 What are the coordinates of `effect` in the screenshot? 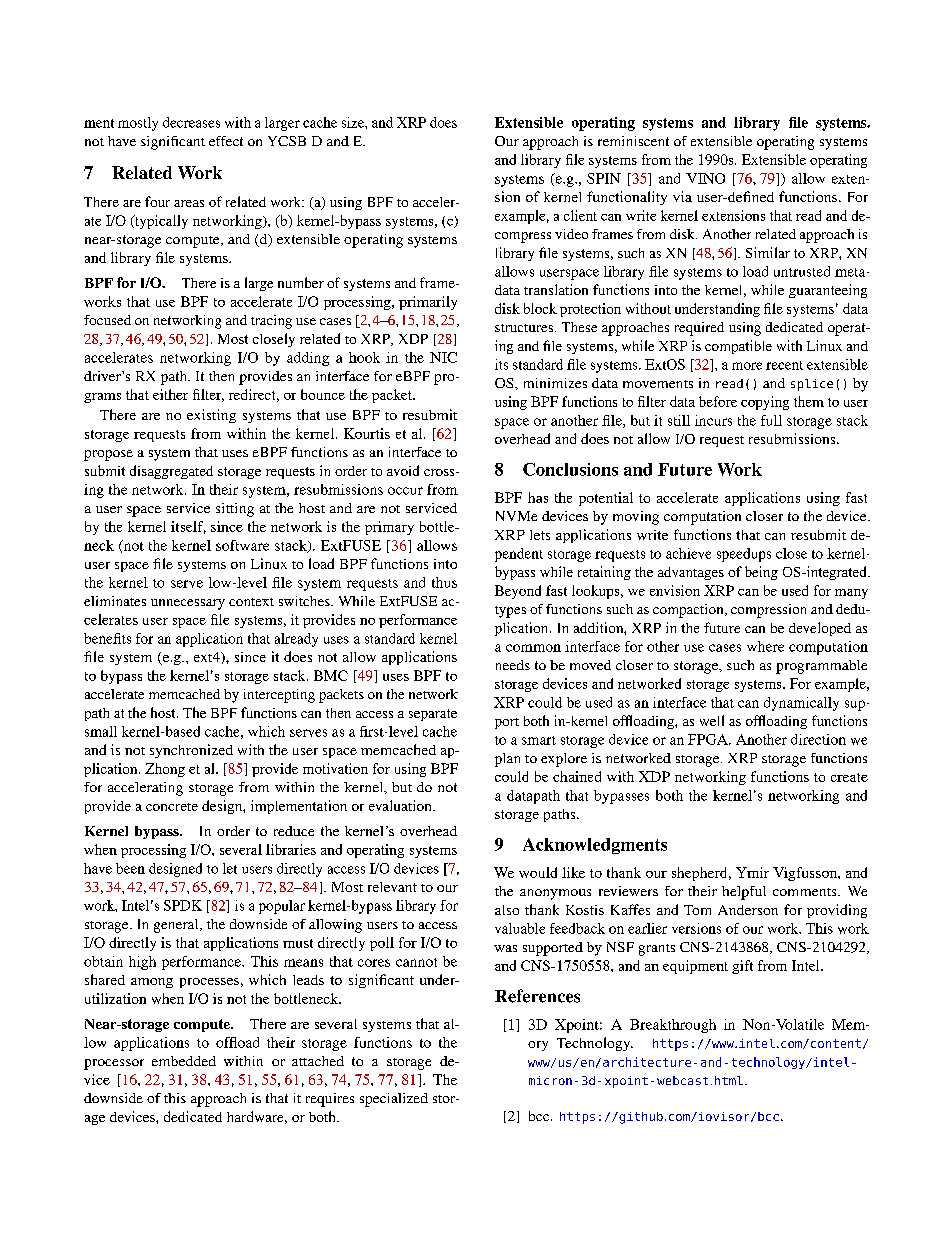 It's located at (226, 141).
